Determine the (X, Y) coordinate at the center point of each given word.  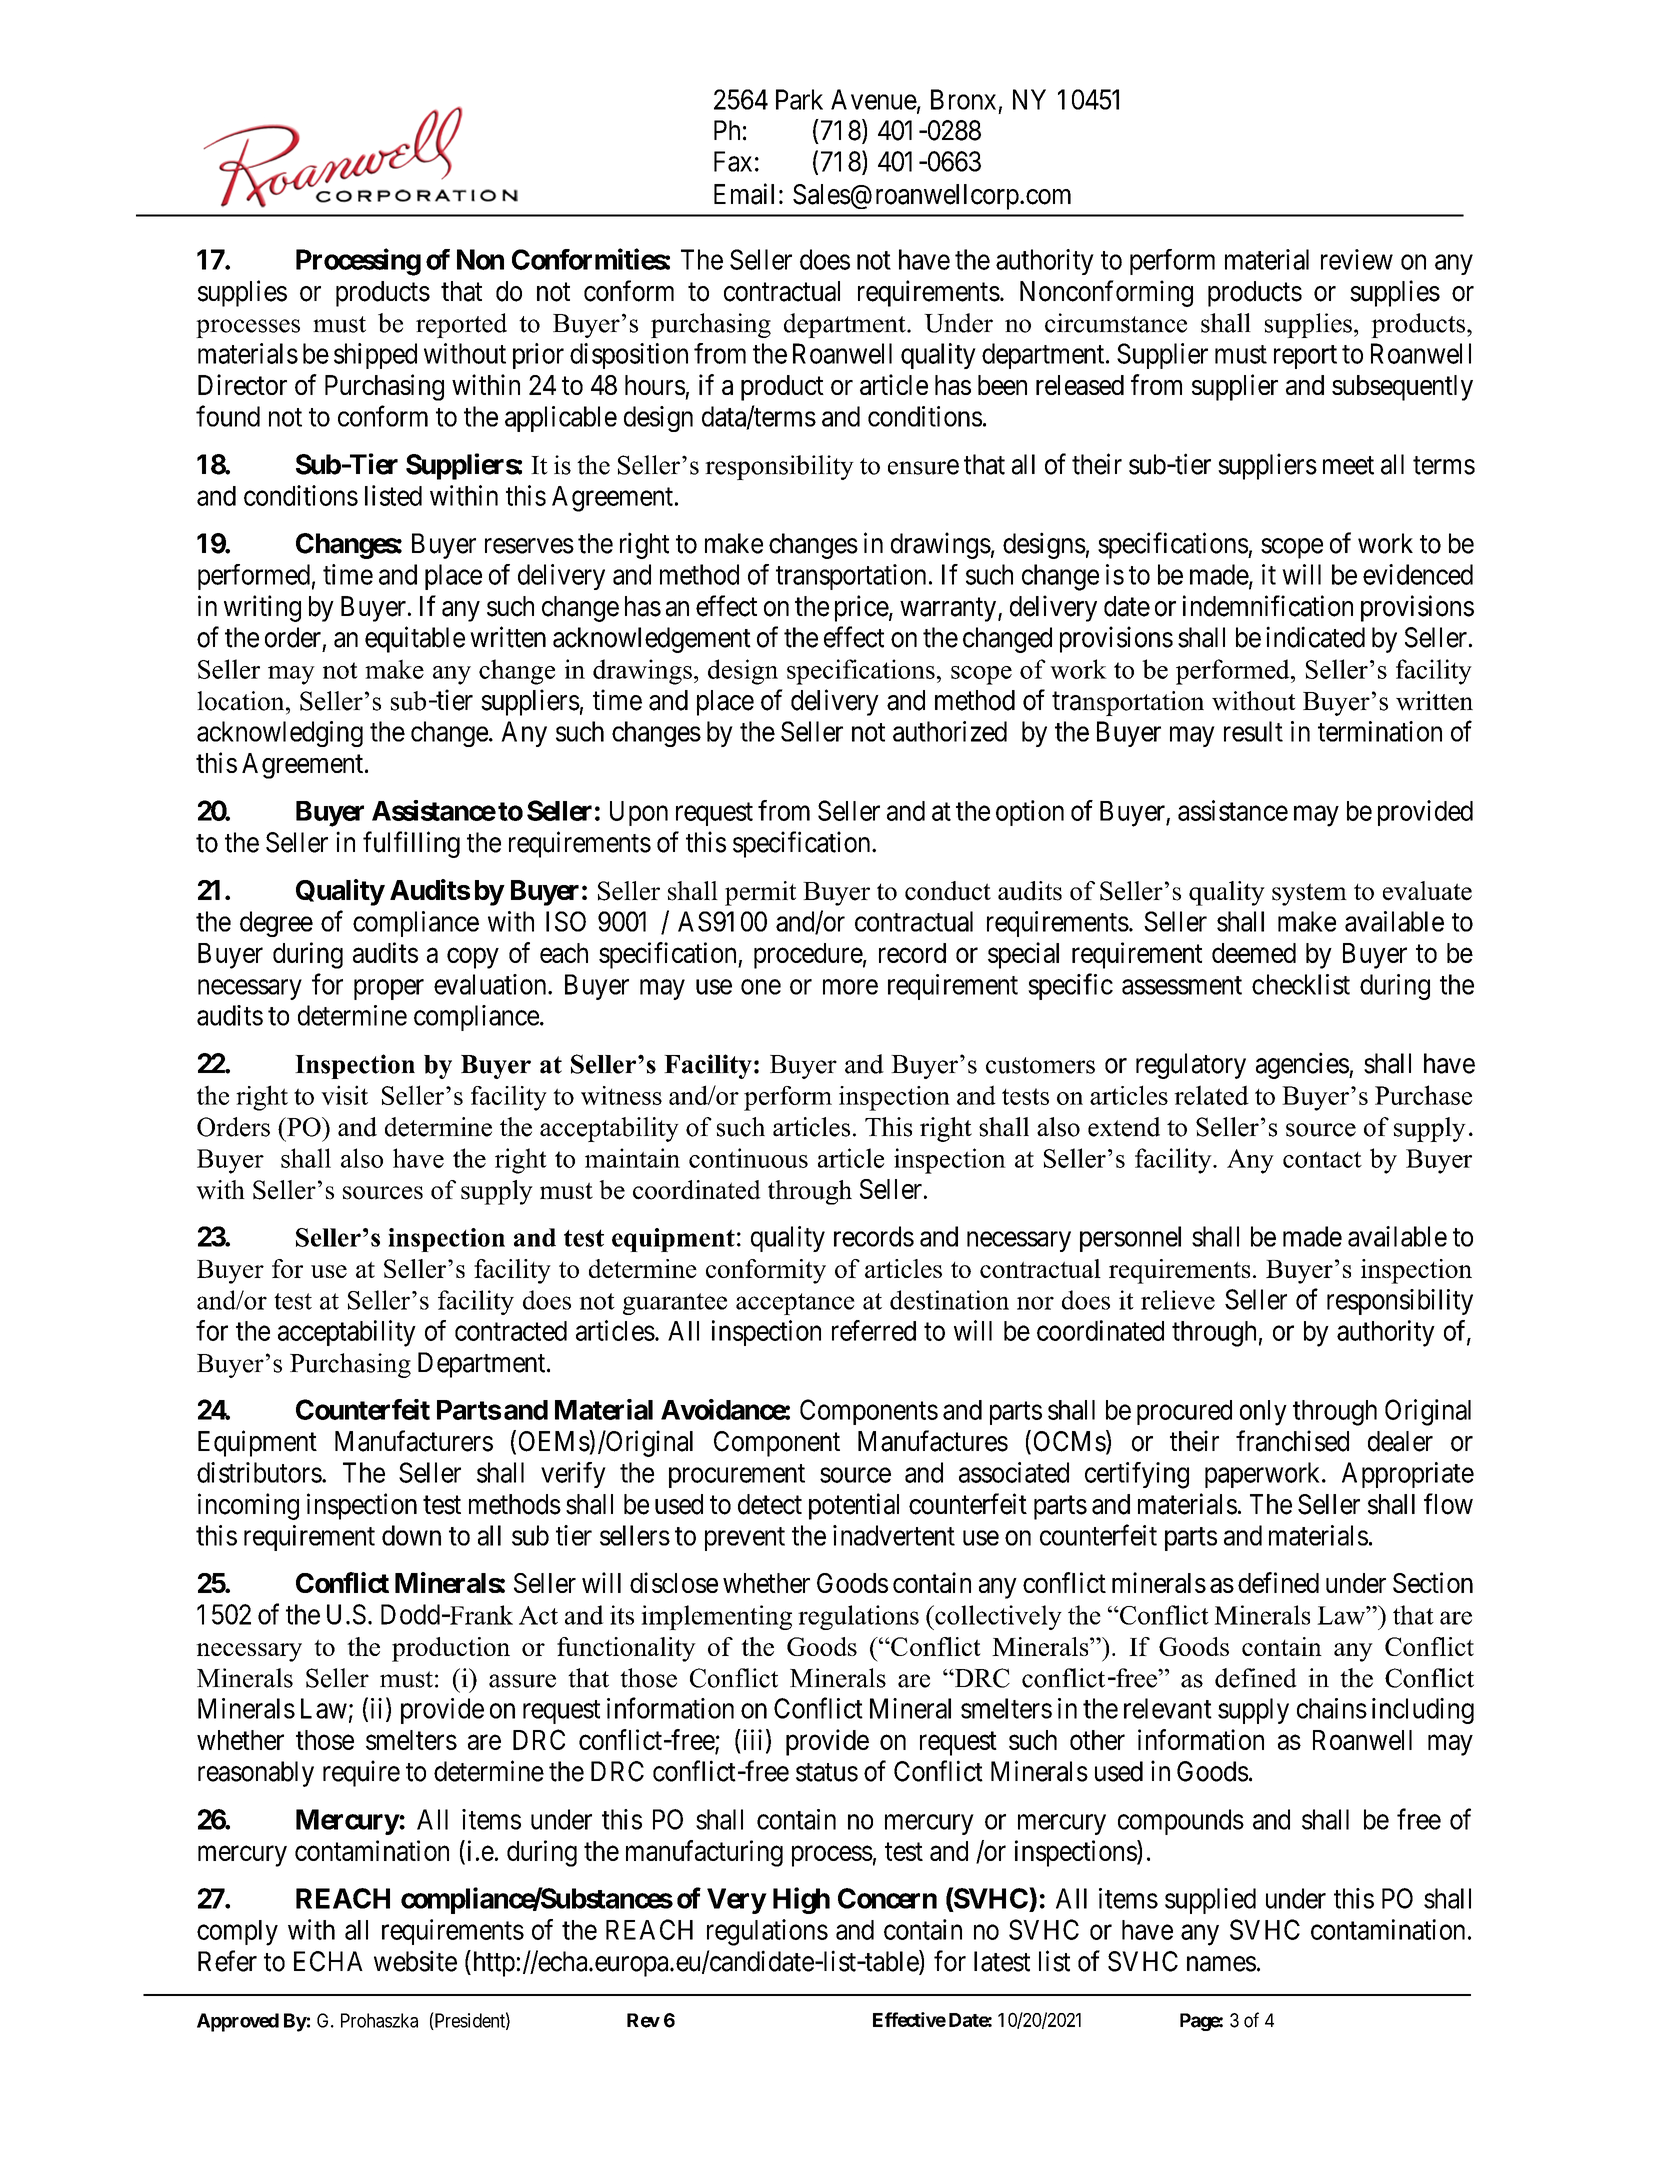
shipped (375, 356)
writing (262, 608)
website (415, 1961)
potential (854, 1506)
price (862, 608)
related (1211, 1095)
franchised (1292, 1441)
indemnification (1268, 606)
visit (344, 1095)
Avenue (874, 99)
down (411, 1535)
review (1357, 259)
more (850, 987)
